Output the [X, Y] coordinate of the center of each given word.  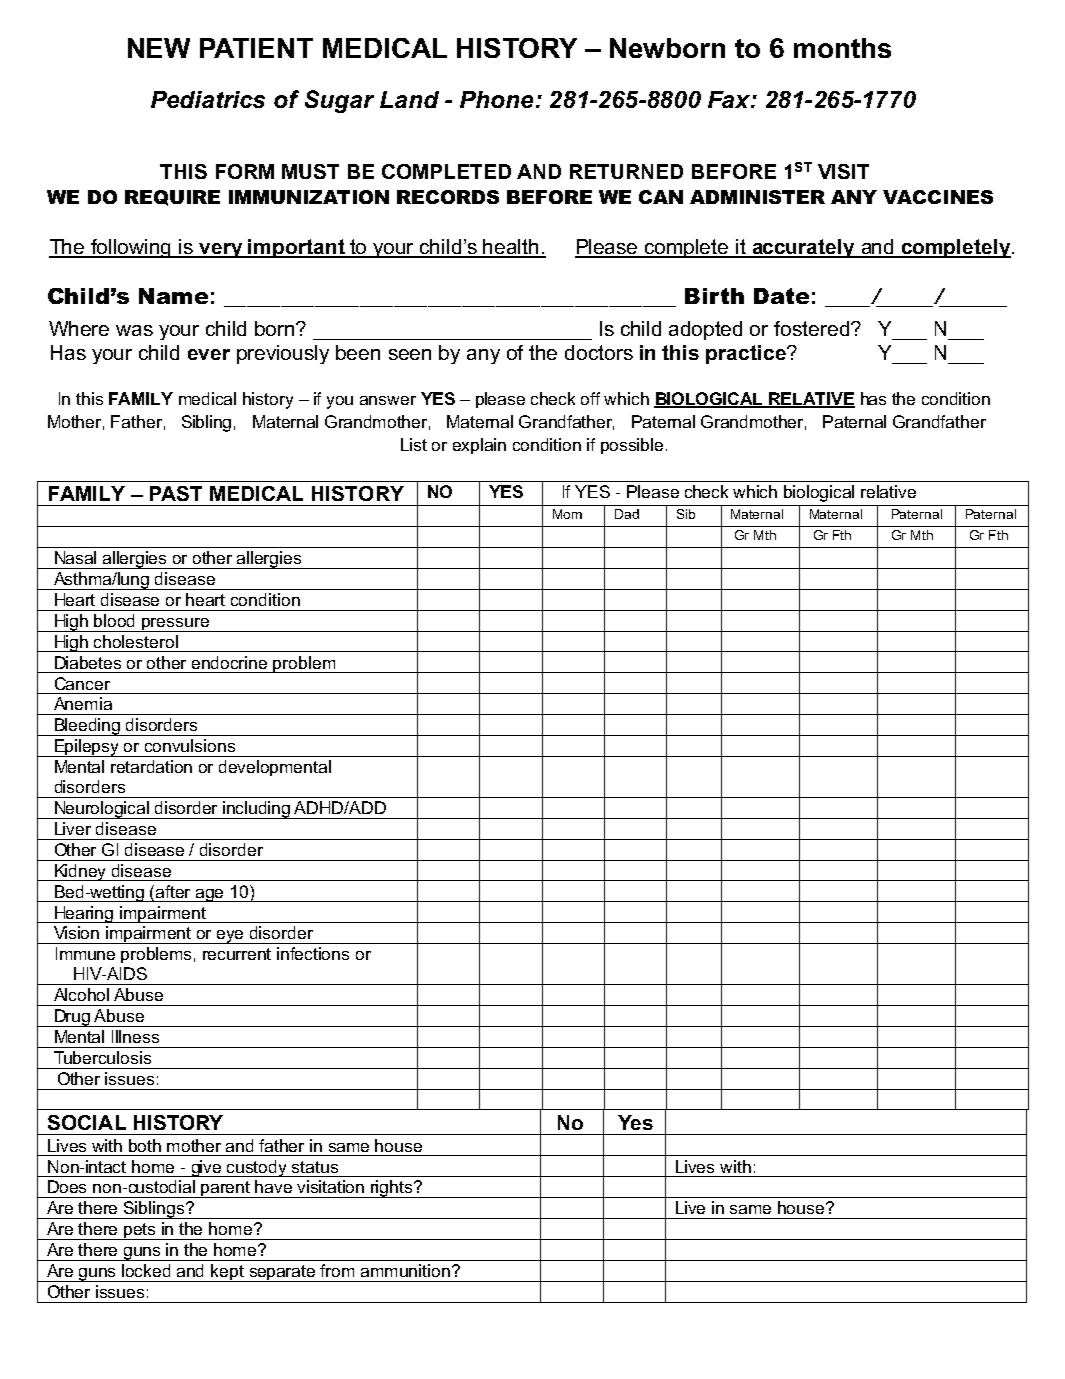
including [257, 810]
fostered [811, 328]
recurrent [237, 954]
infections [313, 953]
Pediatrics [208, 99]
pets [141, 1231]
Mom [567, 514]
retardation [151, 766]
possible [632, 446]
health [511, 248]
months [842, 48]
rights [392, 1189]
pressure [175, 625]
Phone [496, 99]
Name [173, 296]
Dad [627, 514]
